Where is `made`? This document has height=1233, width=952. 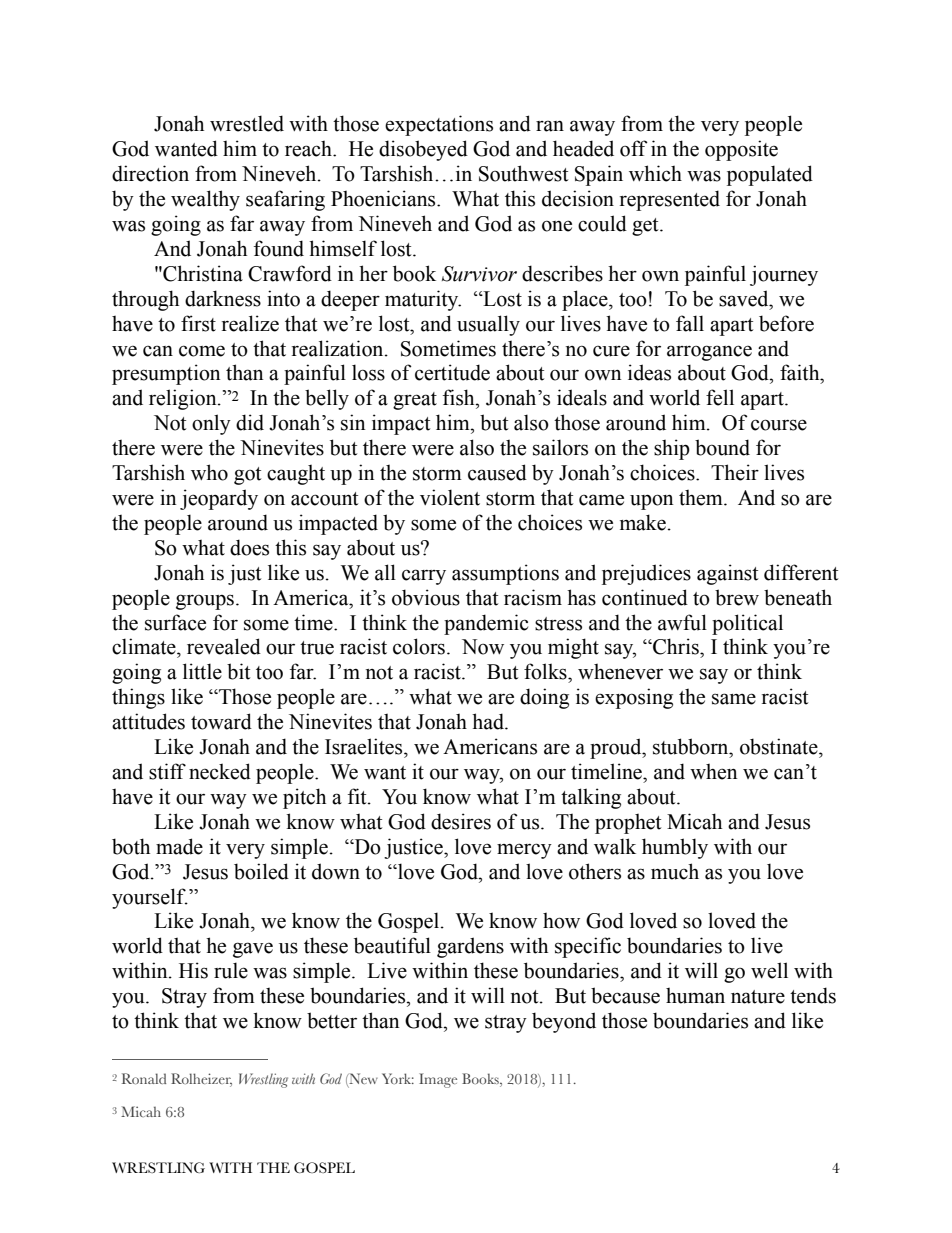
made is located at coordinates (179, 846).
